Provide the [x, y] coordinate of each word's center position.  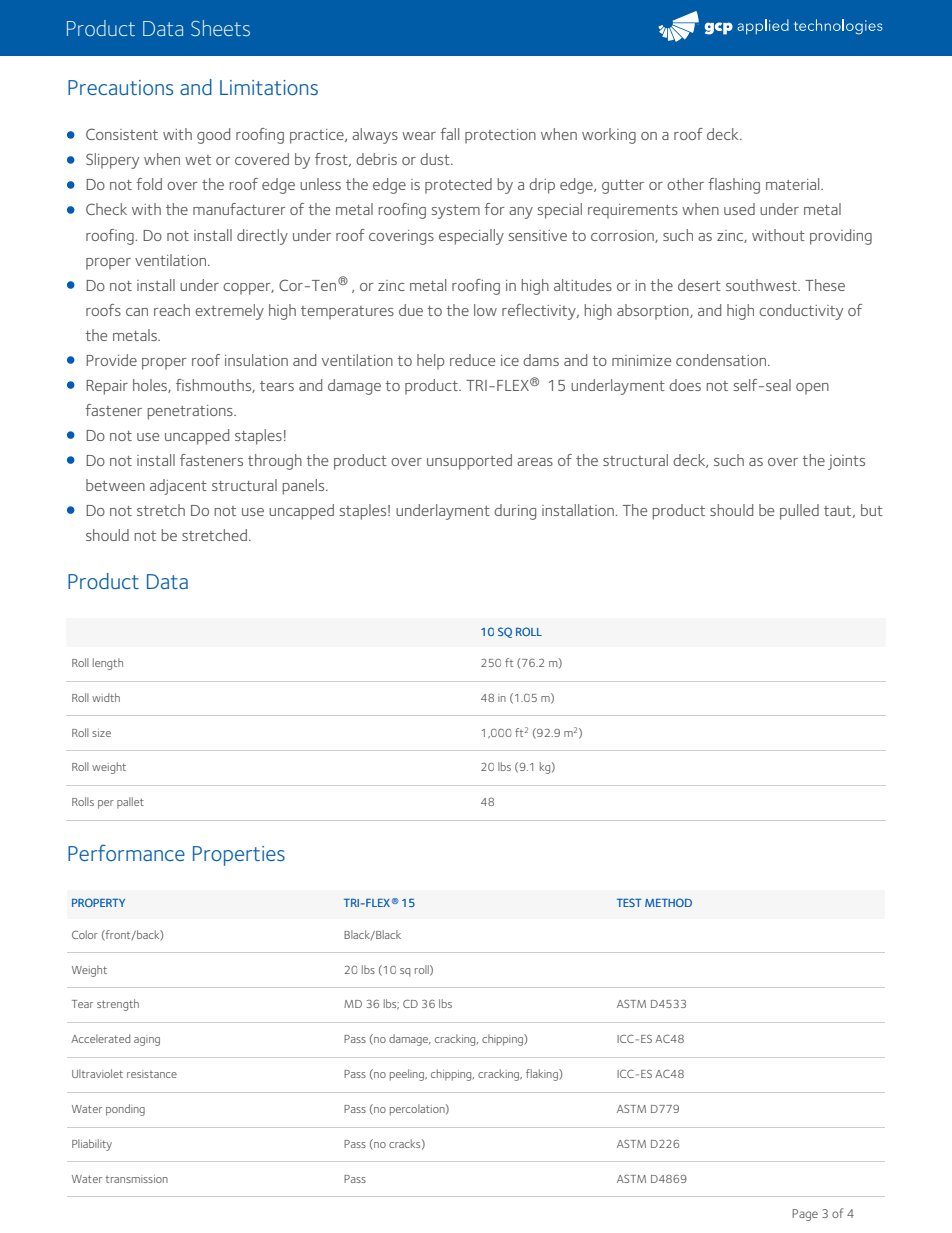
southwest [762, 285]
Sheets [220, 28]
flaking [543, 1075]
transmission [137, 1179]
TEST [629, 902]
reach [172, 310]
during [515, 512]
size [101, 733]
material [794, 184]
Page [805, 1215]
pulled [799, 512]
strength [118, 1005]
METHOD [668, 902]
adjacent [178, 487]
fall [449, 134]
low [485, 310]
